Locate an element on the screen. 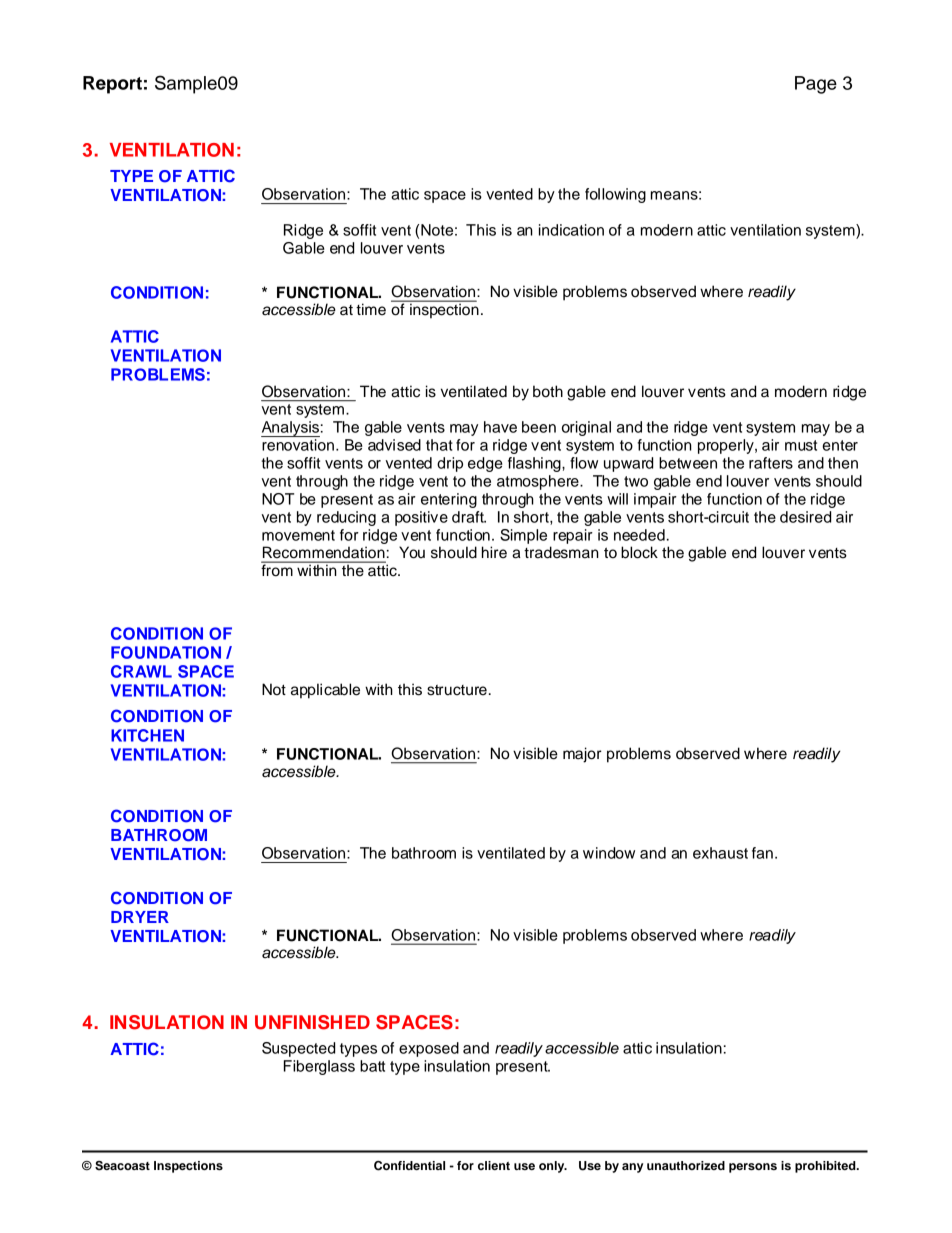 The image size is (952, 1233). Fiberglass is located at coordinates (319, 1067).
